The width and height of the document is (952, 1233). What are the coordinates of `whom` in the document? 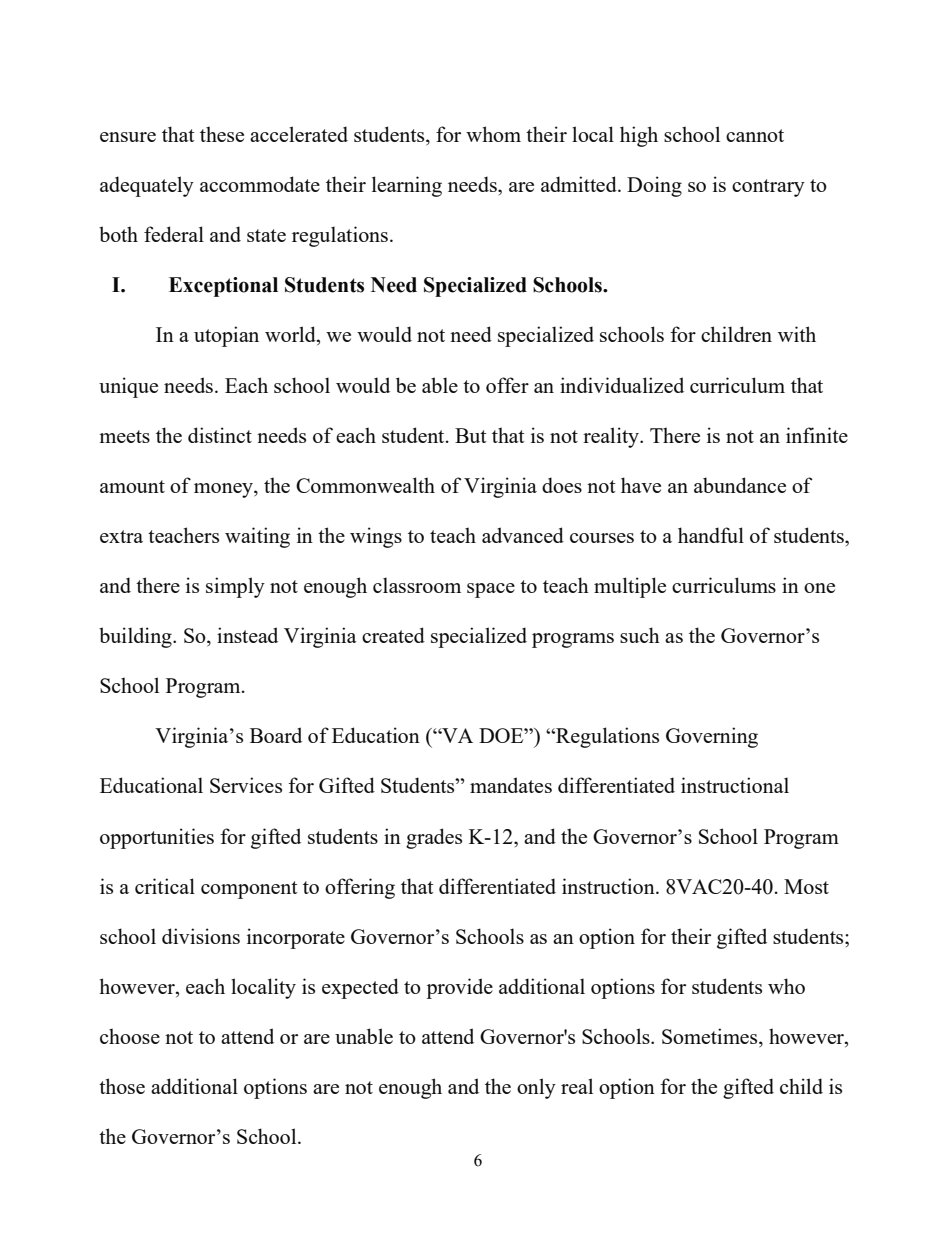 It's located at (493, 134).
